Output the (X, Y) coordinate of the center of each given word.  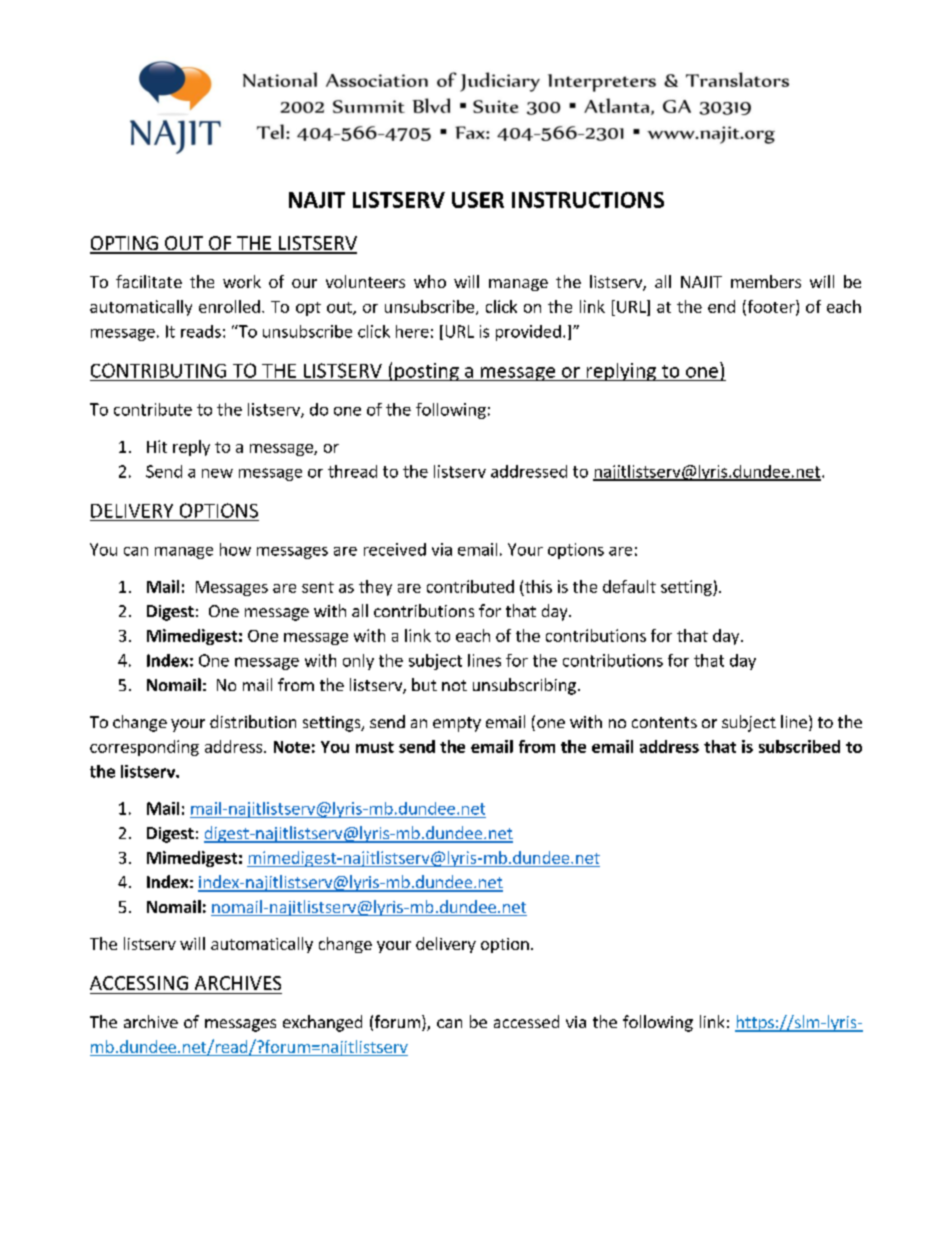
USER (478, 200)
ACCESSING (139, 983)
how (235, 549)
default (629, 586)
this (538, 586)
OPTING (125, 244)
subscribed (799, 746)
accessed (526, 1021)
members (766, 281)
